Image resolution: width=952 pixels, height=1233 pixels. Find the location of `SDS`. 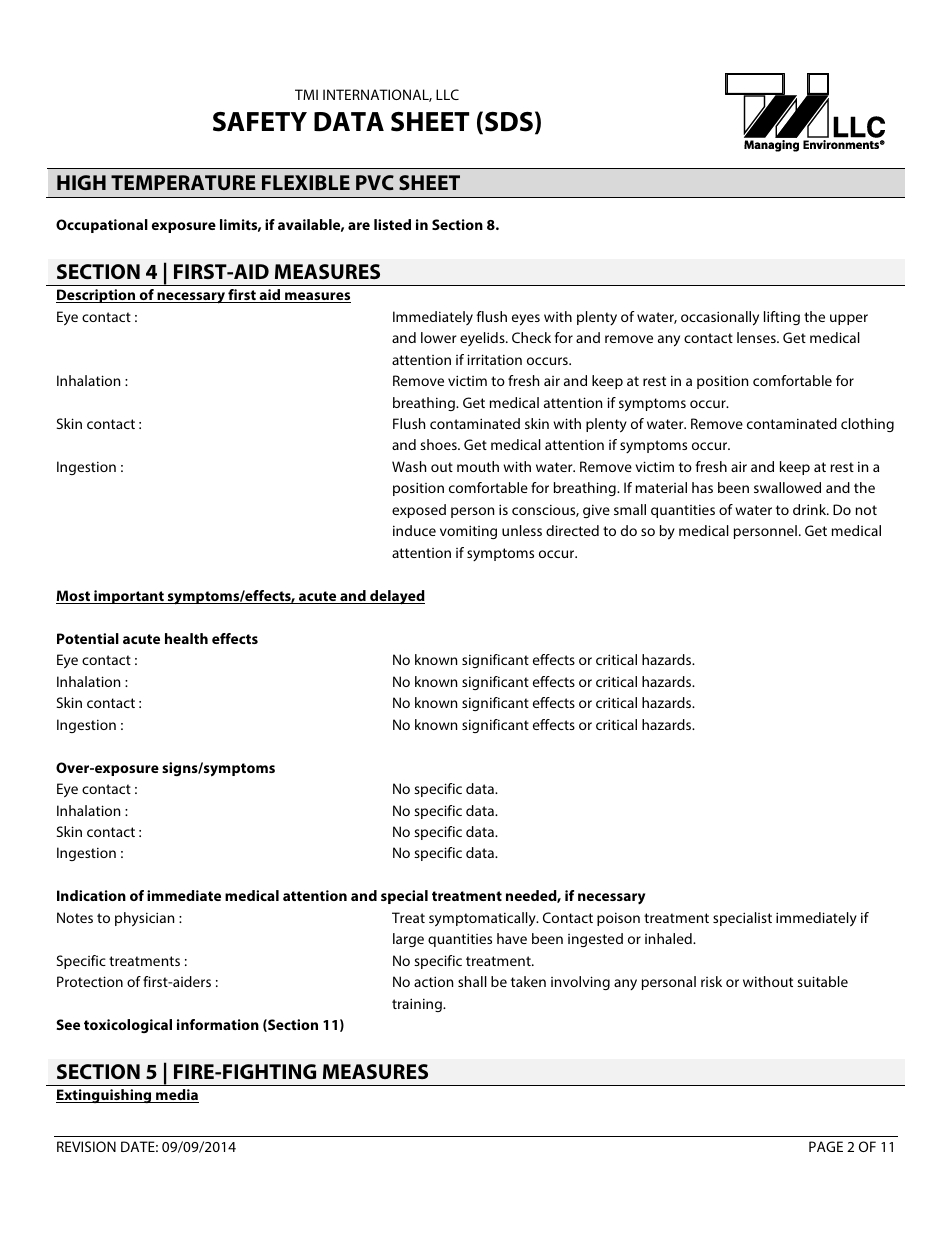

SDS is located at coordinates (509, 122).
